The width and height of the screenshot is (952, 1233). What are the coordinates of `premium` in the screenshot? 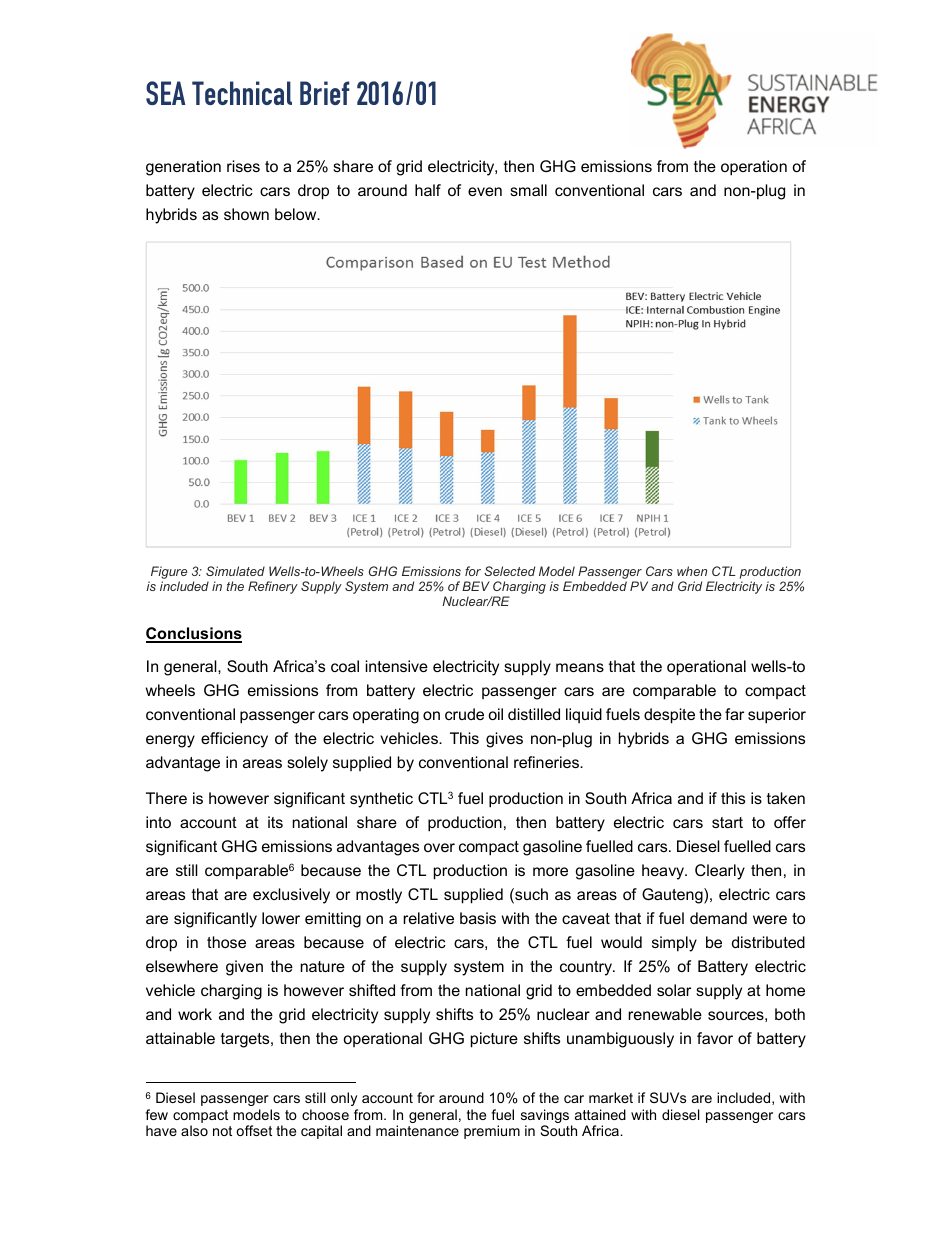 It's located at (492, 1132).
